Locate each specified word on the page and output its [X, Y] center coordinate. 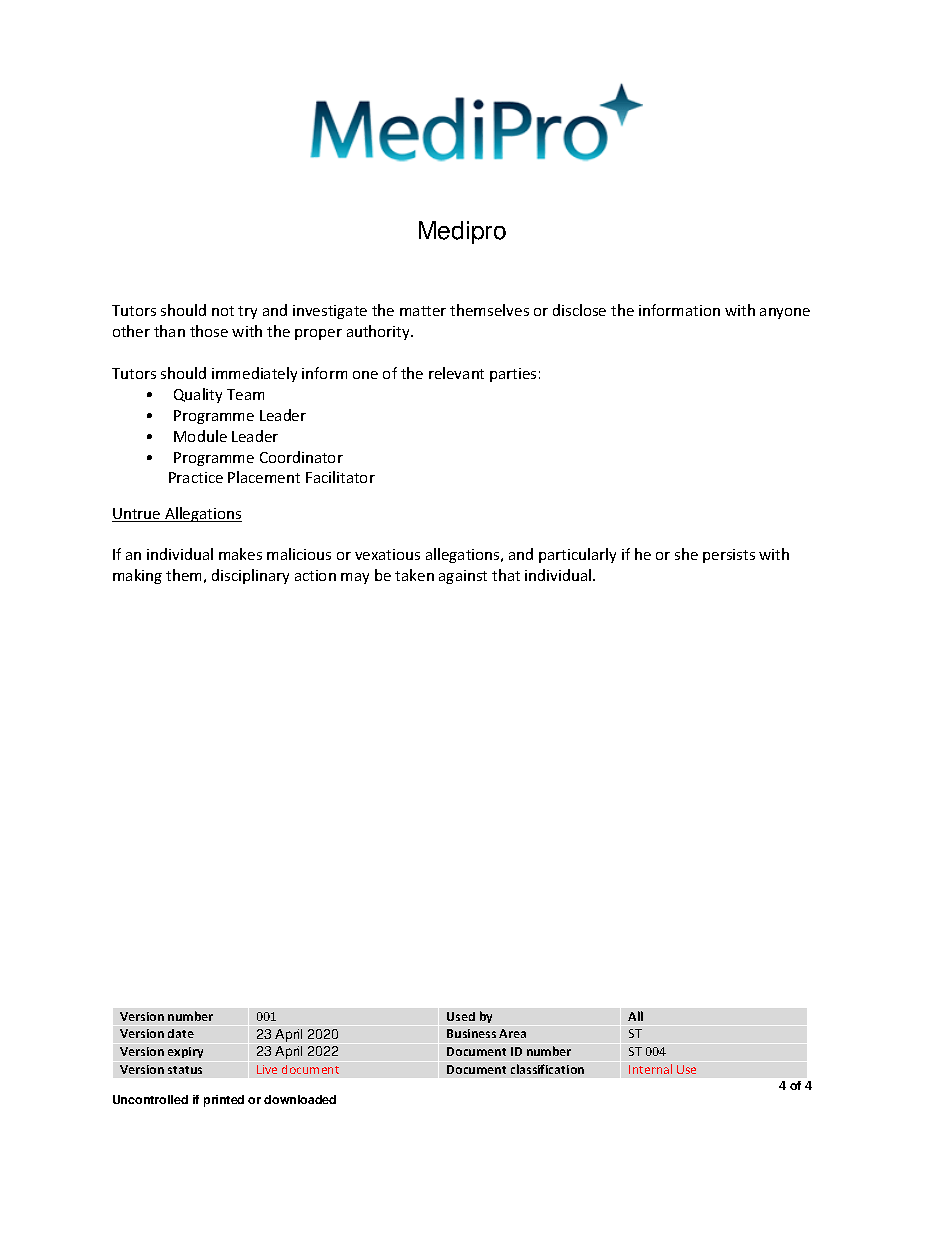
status [185, 1070]
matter [423, 311]
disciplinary [250, 576]
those [209, 331]
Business [471, 1033]
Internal [650, 1069]
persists [729, 556]
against [463, 577]
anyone [785, 313]
